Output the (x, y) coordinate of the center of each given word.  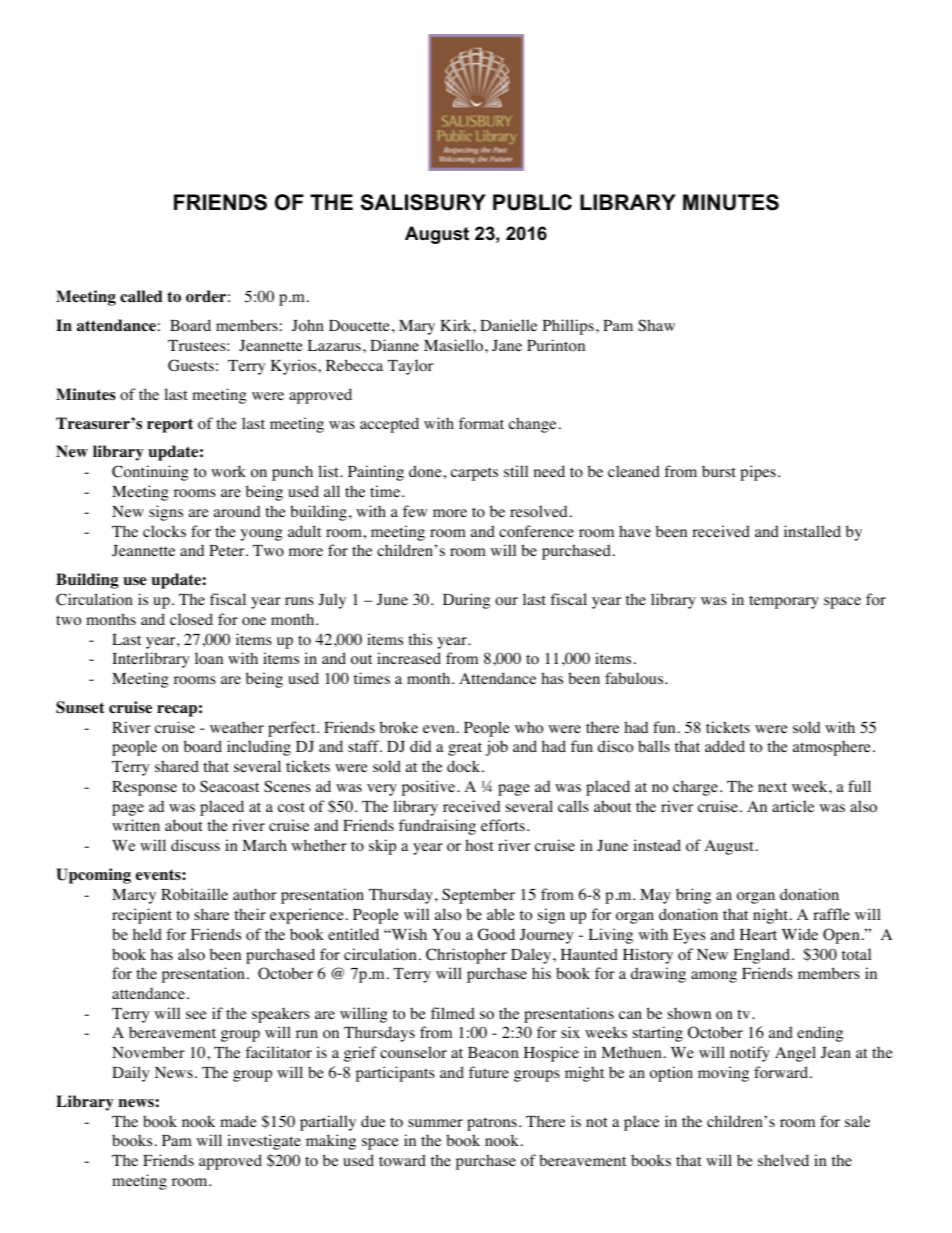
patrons (492, 1124)
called (141, 296)
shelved (783, 1160)
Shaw (656, 325)
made (238, 1121)
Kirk (457, 325)
